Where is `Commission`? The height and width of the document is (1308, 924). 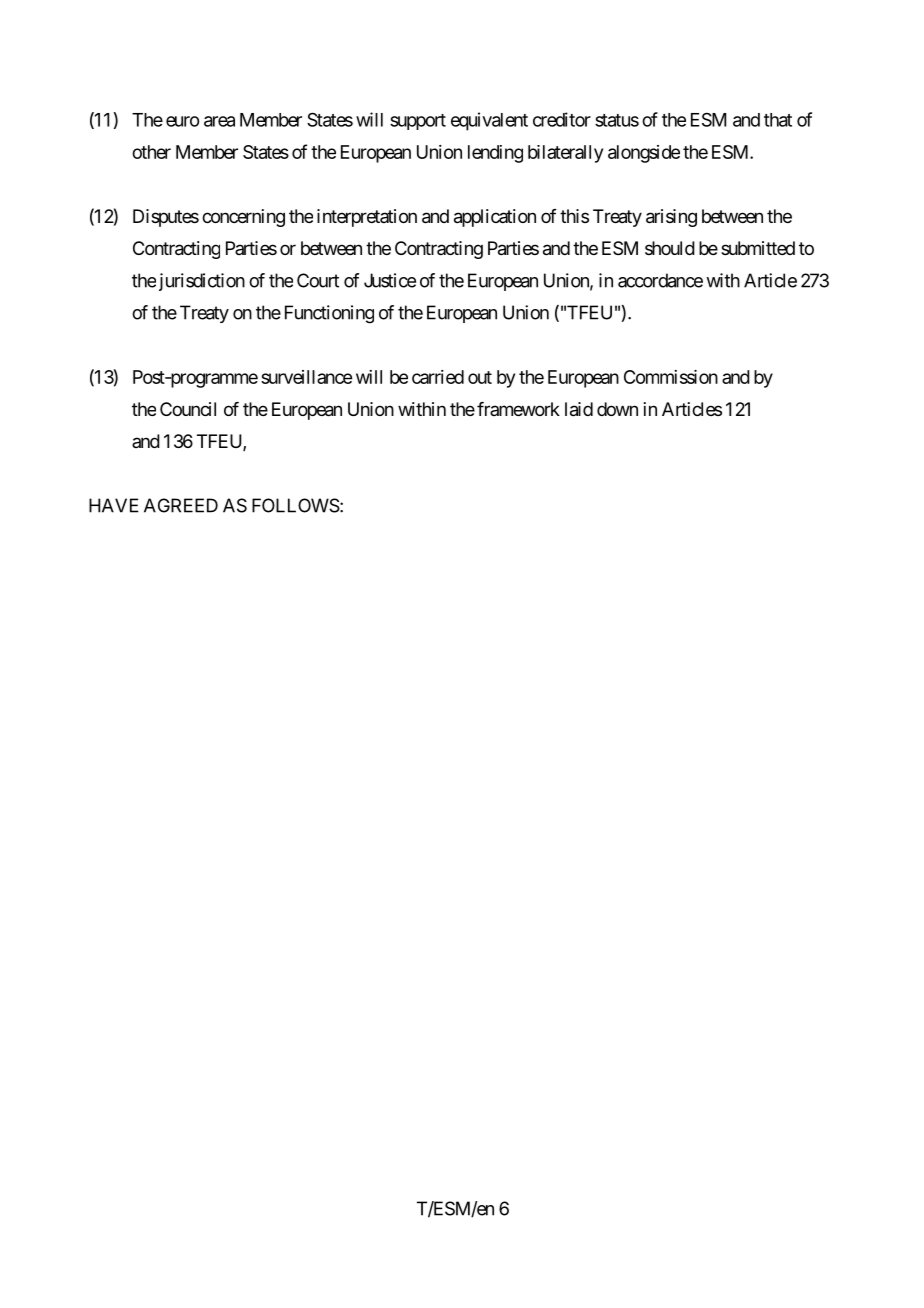 Commission is located at coordinates (671, 377).
